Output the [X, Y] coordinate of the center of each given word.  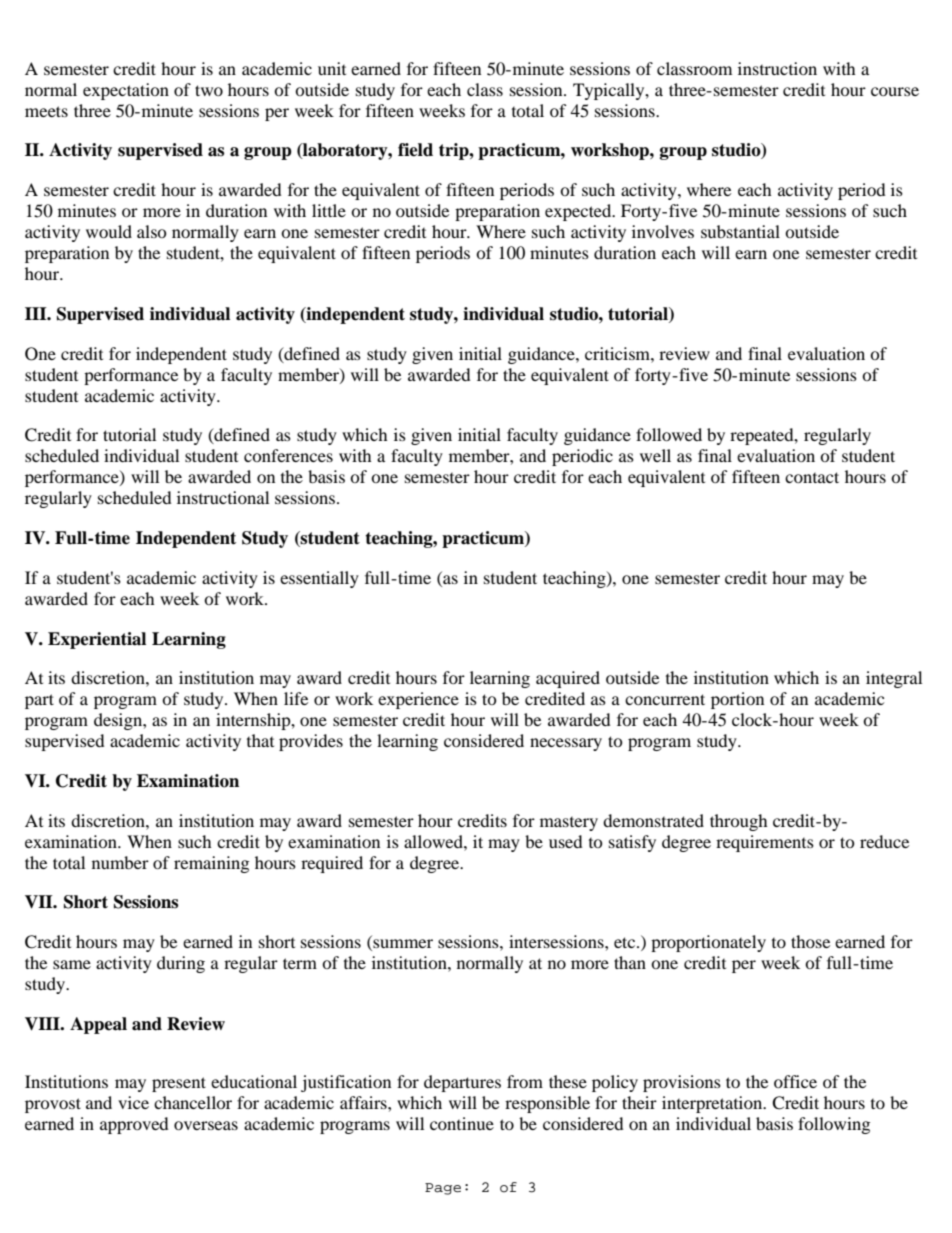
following [834, 1125]
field [415, 150]
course [895, 91]
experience [418, 700]
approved [134, 1125]
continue [462, 1123]
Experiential [97, 640]
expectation [126, 91]
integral [894, 679]
